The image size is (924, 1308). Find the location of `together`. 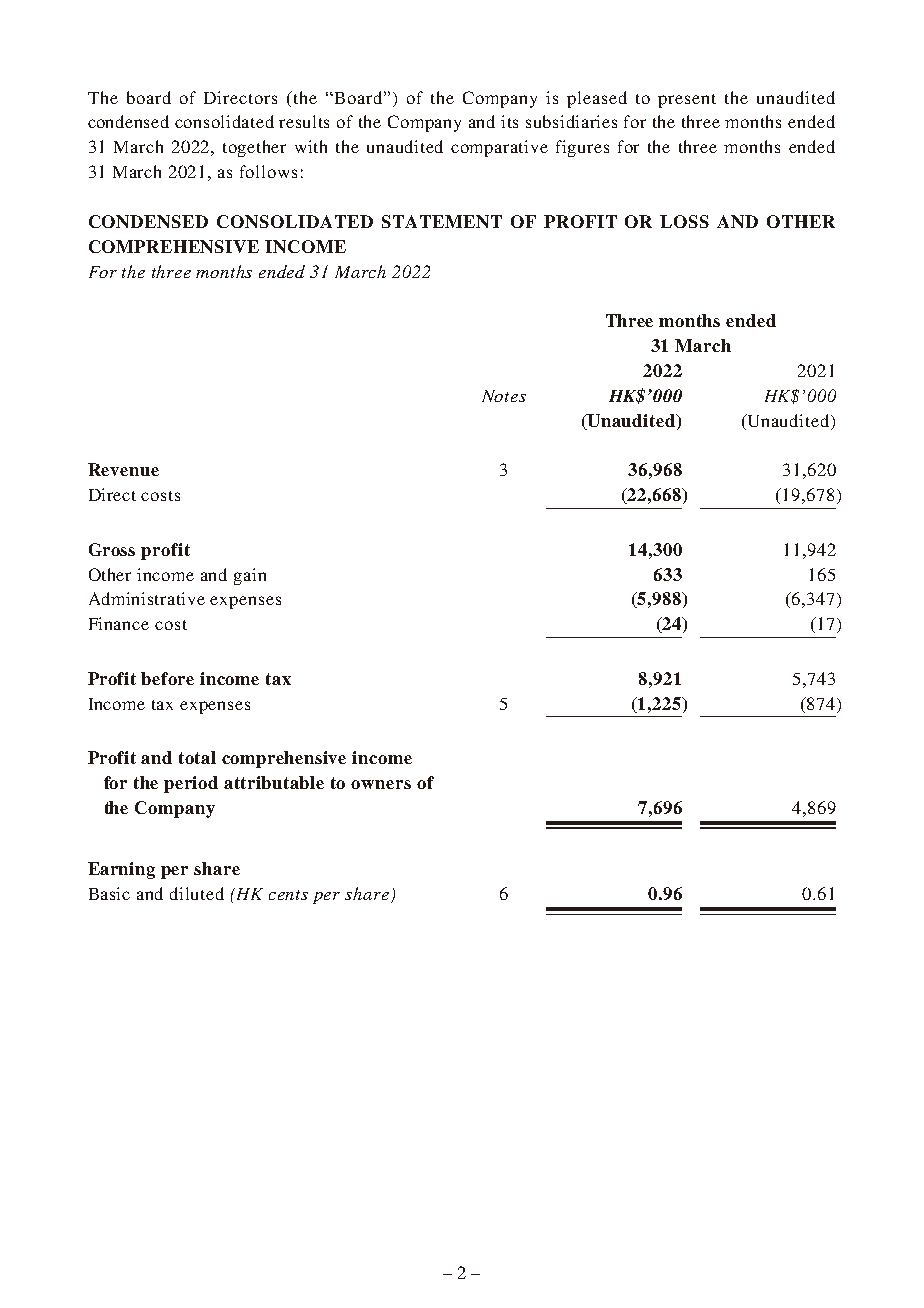

together is located at coordinates (254, 148).
